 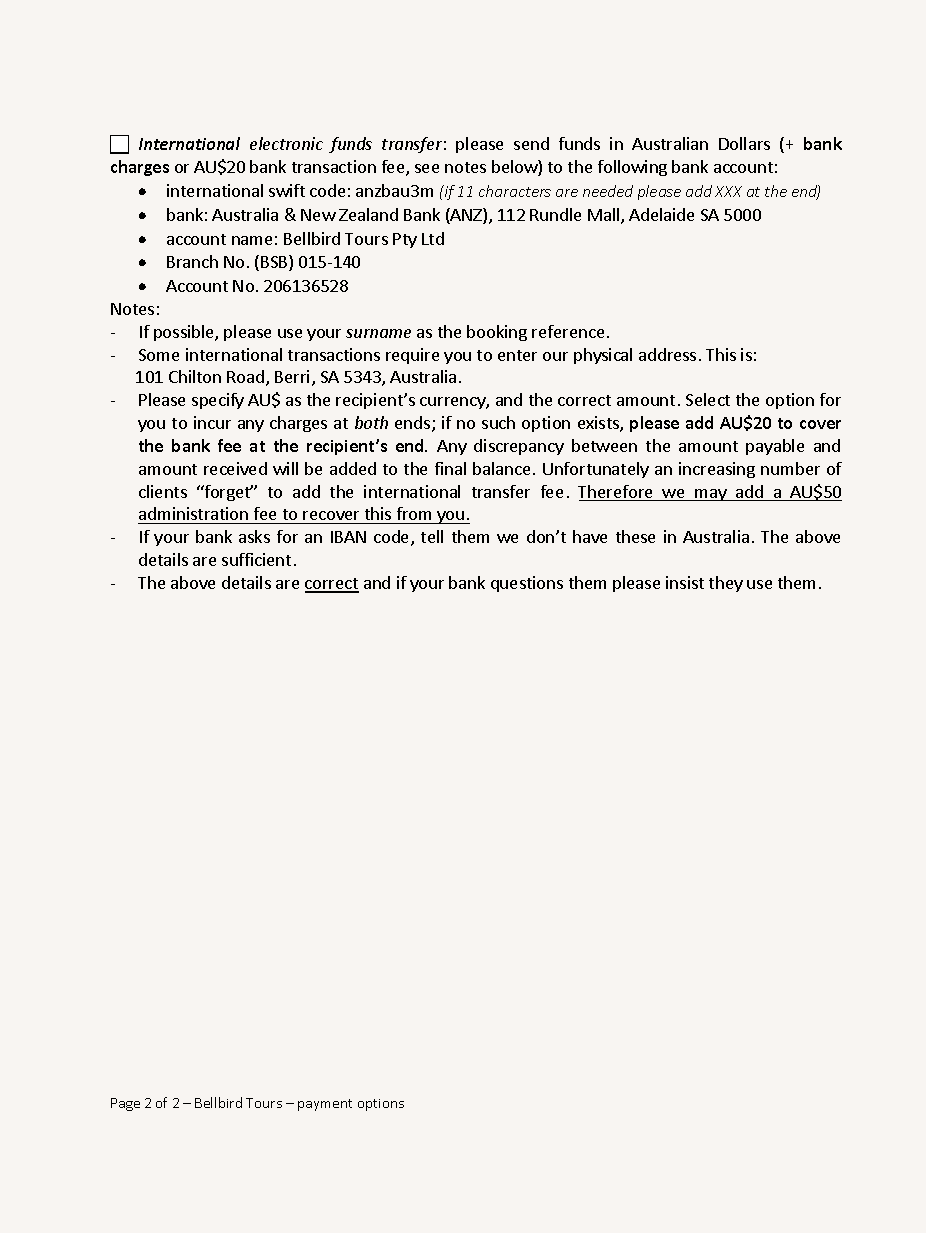 What do you see at coordinates (125, 1104) in the page?
I see `Page` at bounding box center [125, 1104].
